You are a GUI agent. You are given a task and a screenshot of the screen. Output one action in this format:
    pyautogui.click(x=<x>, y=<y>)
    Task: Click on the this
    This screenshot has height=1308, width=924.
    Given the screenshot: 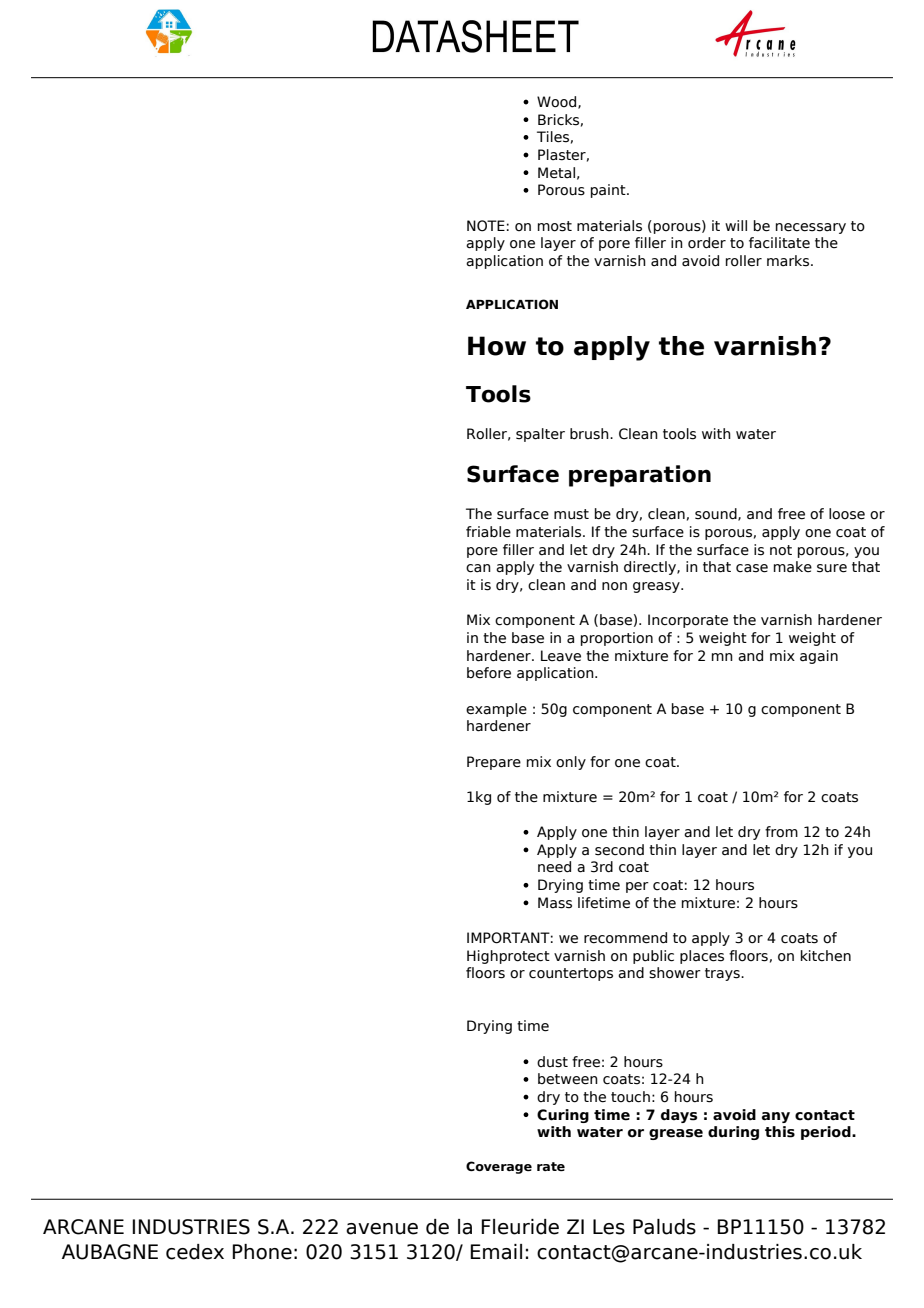 What is the action you would take?
    pyautogui.click(x=780, y=1132)
